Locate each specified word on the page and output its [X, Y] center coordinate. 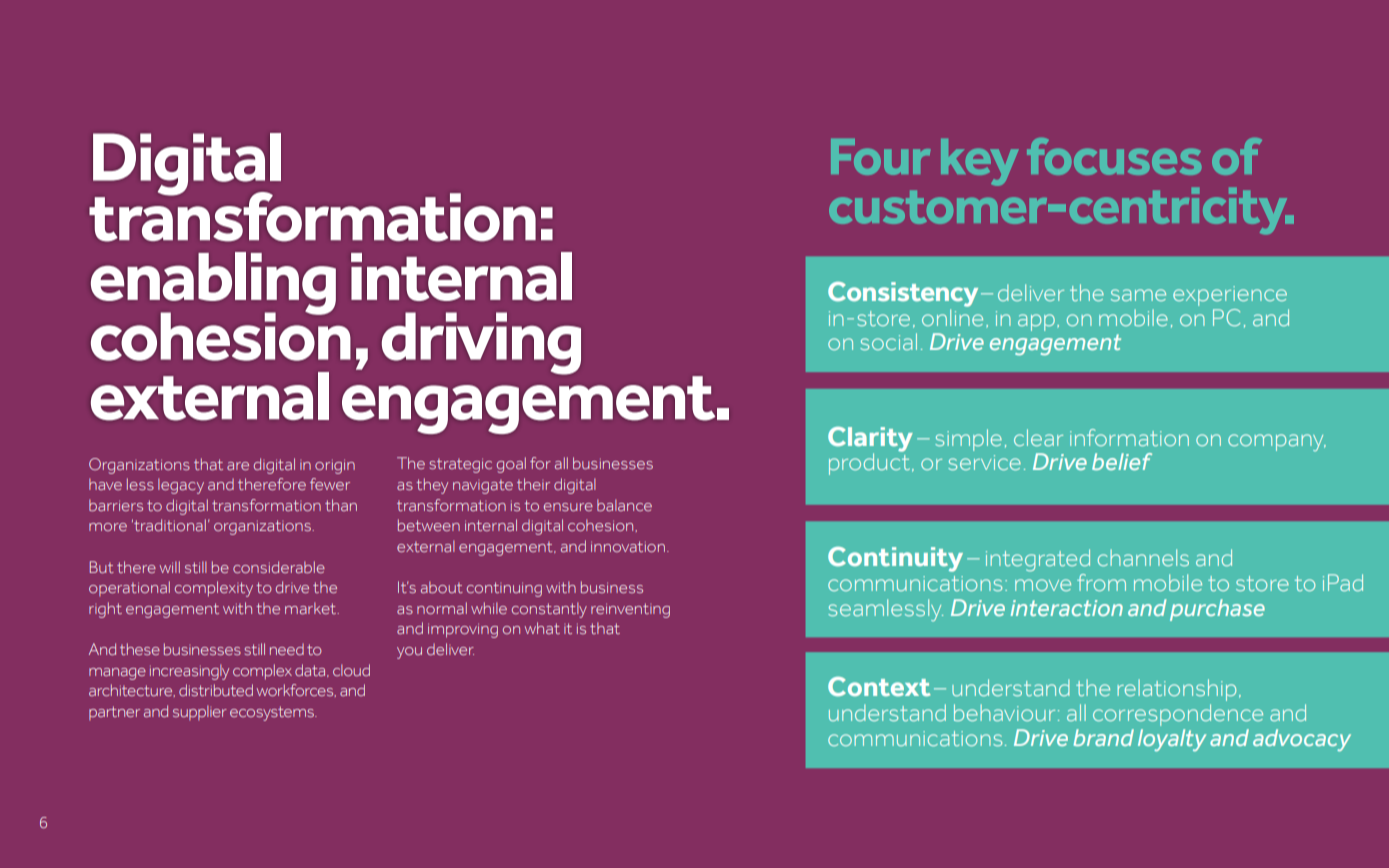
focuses [1114, 156]
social [888, 341]
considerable [279, 567]
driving [481, 343]
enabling [213, 284]
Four [880, 157]
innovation [628, 546]
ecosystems [273, 713]
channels [1143, 557]
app [1036, 322]
